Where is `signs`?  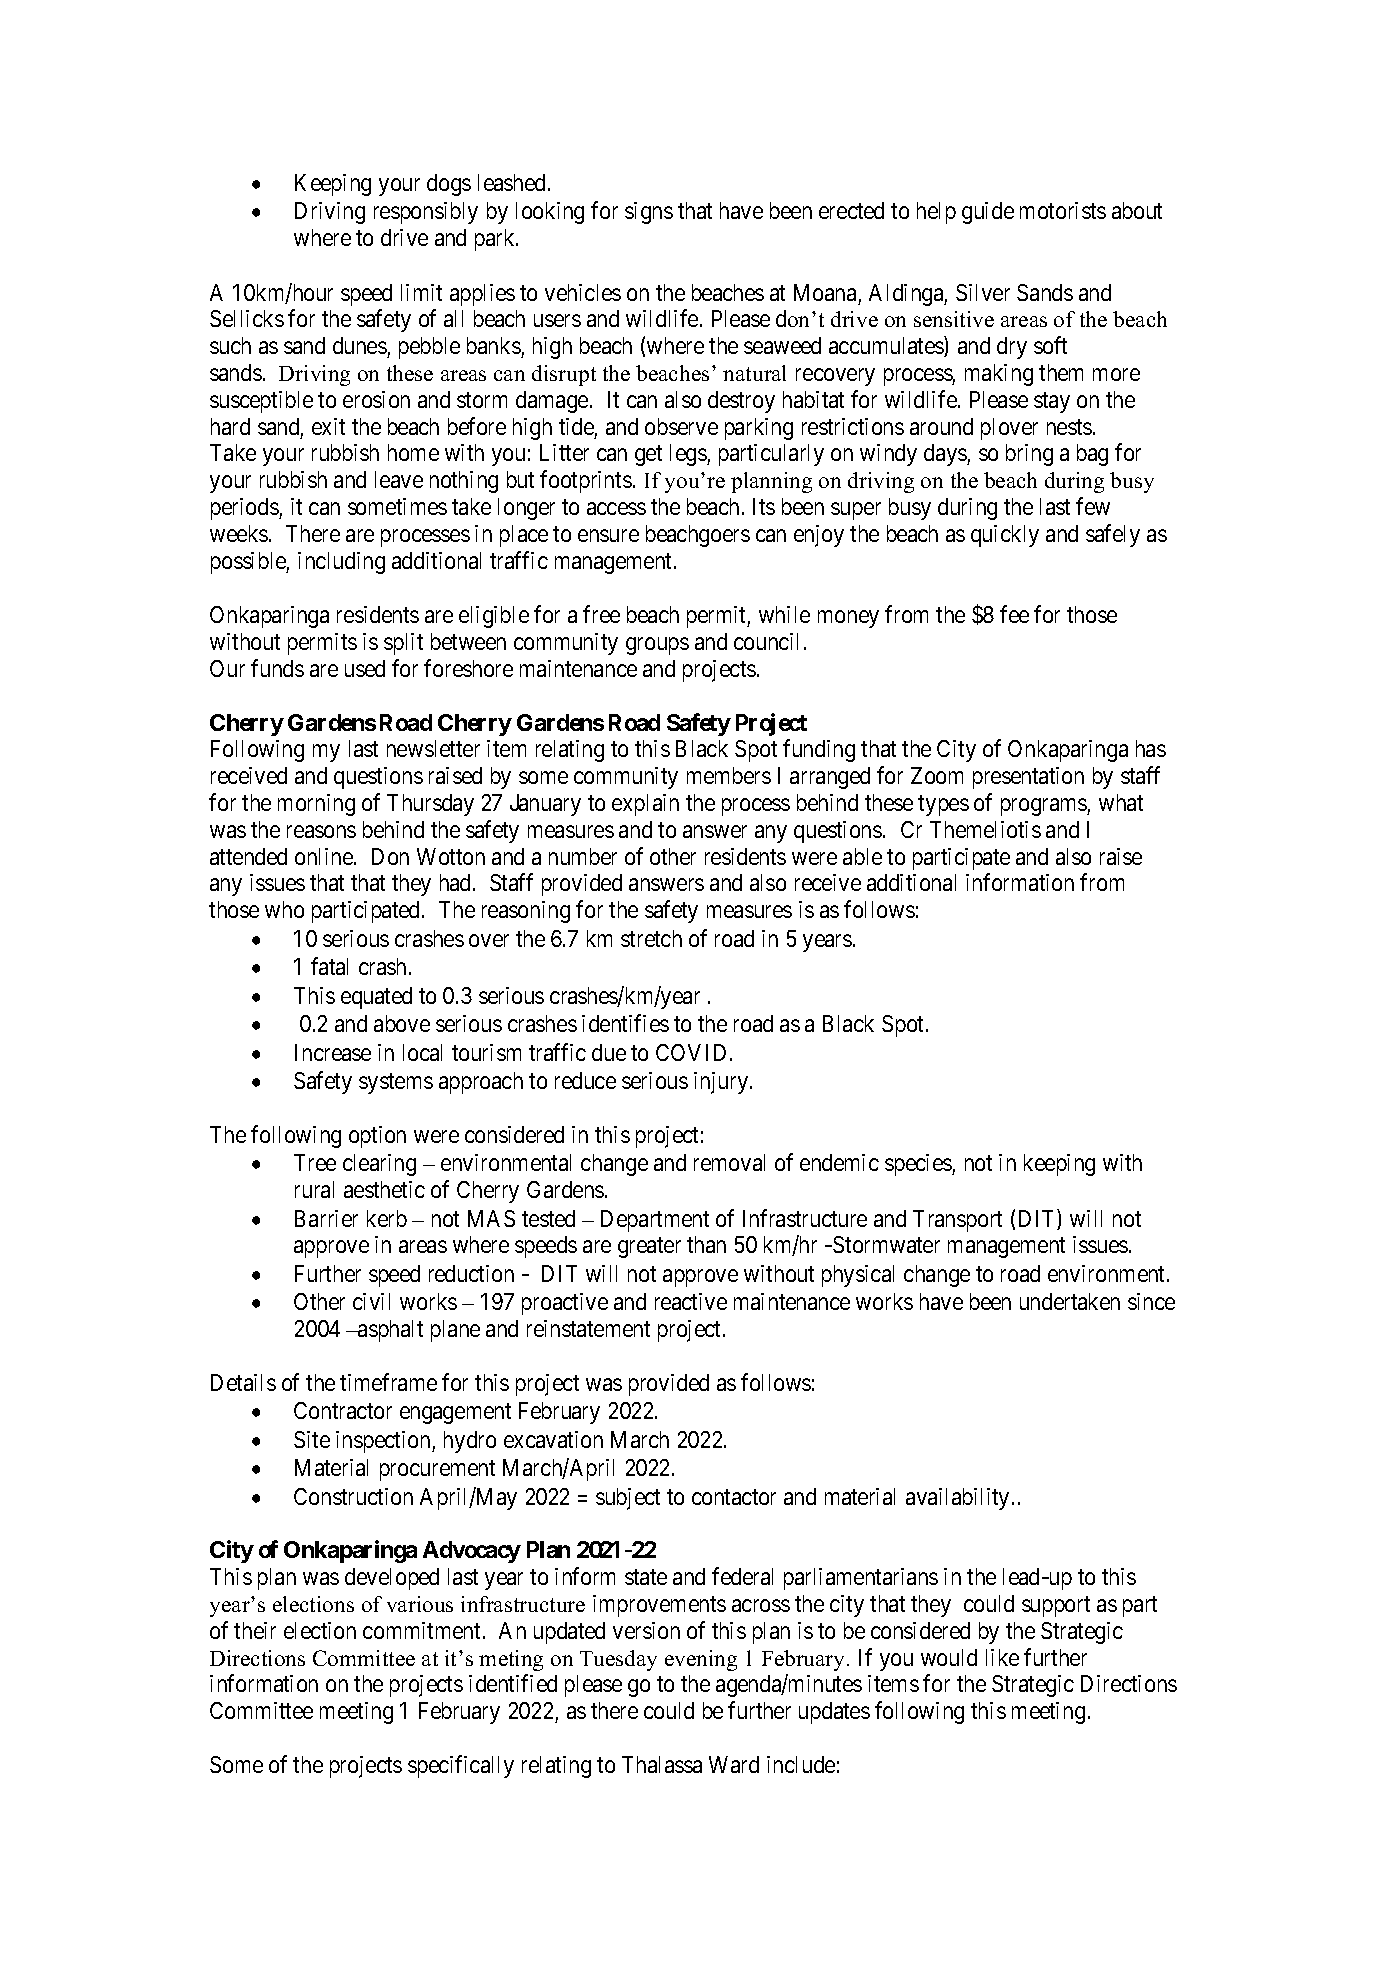
signs is located at coordinates (649, 213).
